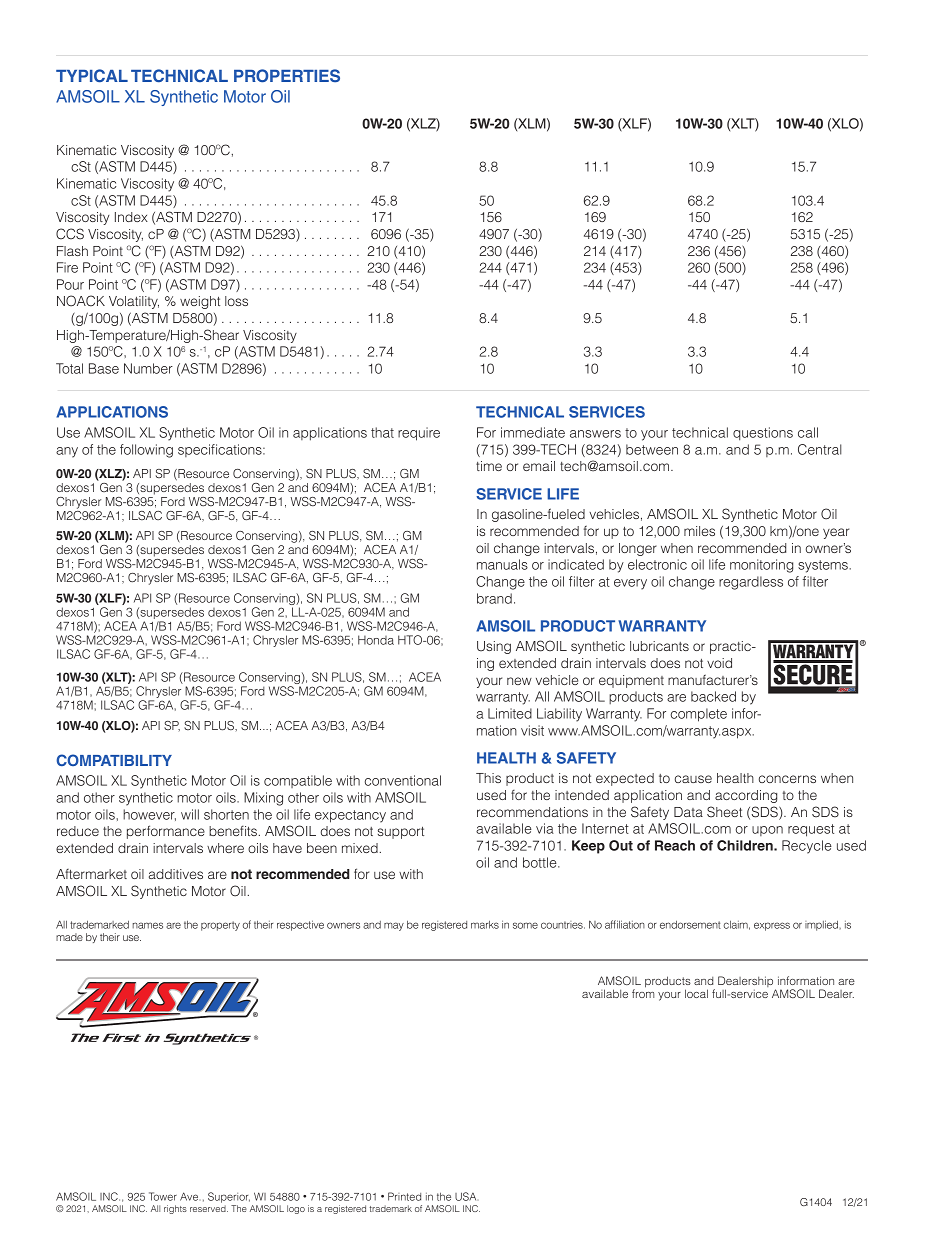 This screenshot has width=952, height=1233. Describe the element at coordinates (287, 76) in the screenshot. I see `PROPERTIES` at that location.
